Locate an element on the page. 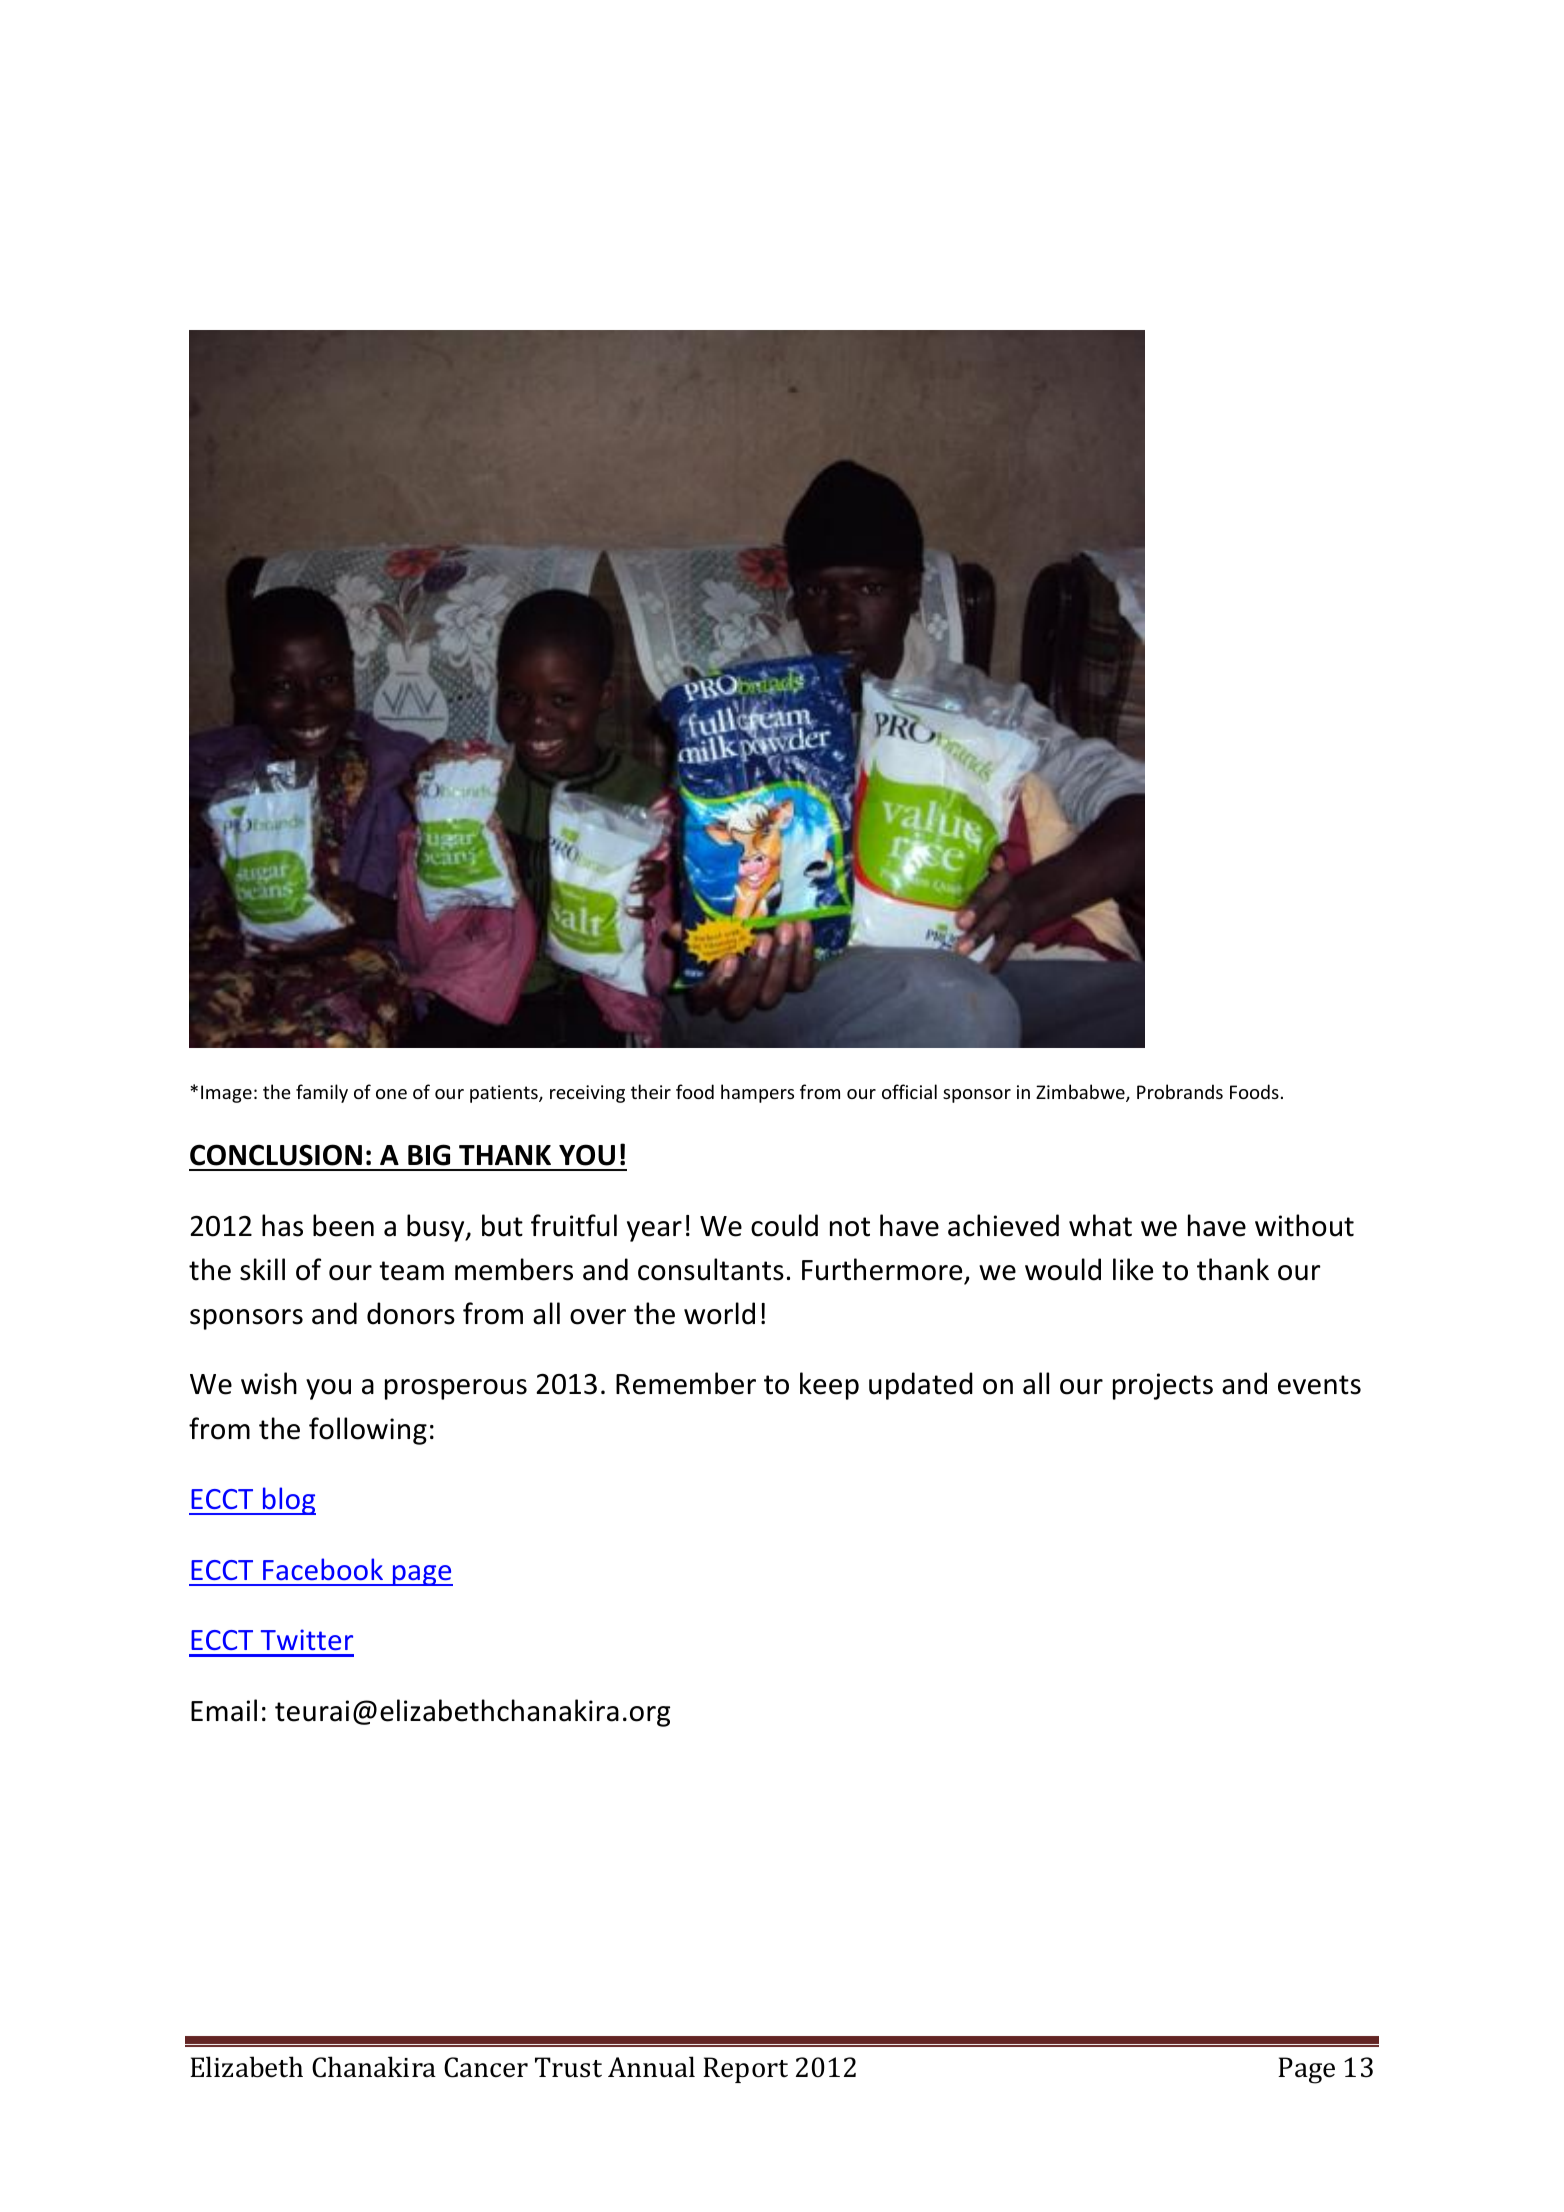  Annual is located at coordinates (651, 2067).
